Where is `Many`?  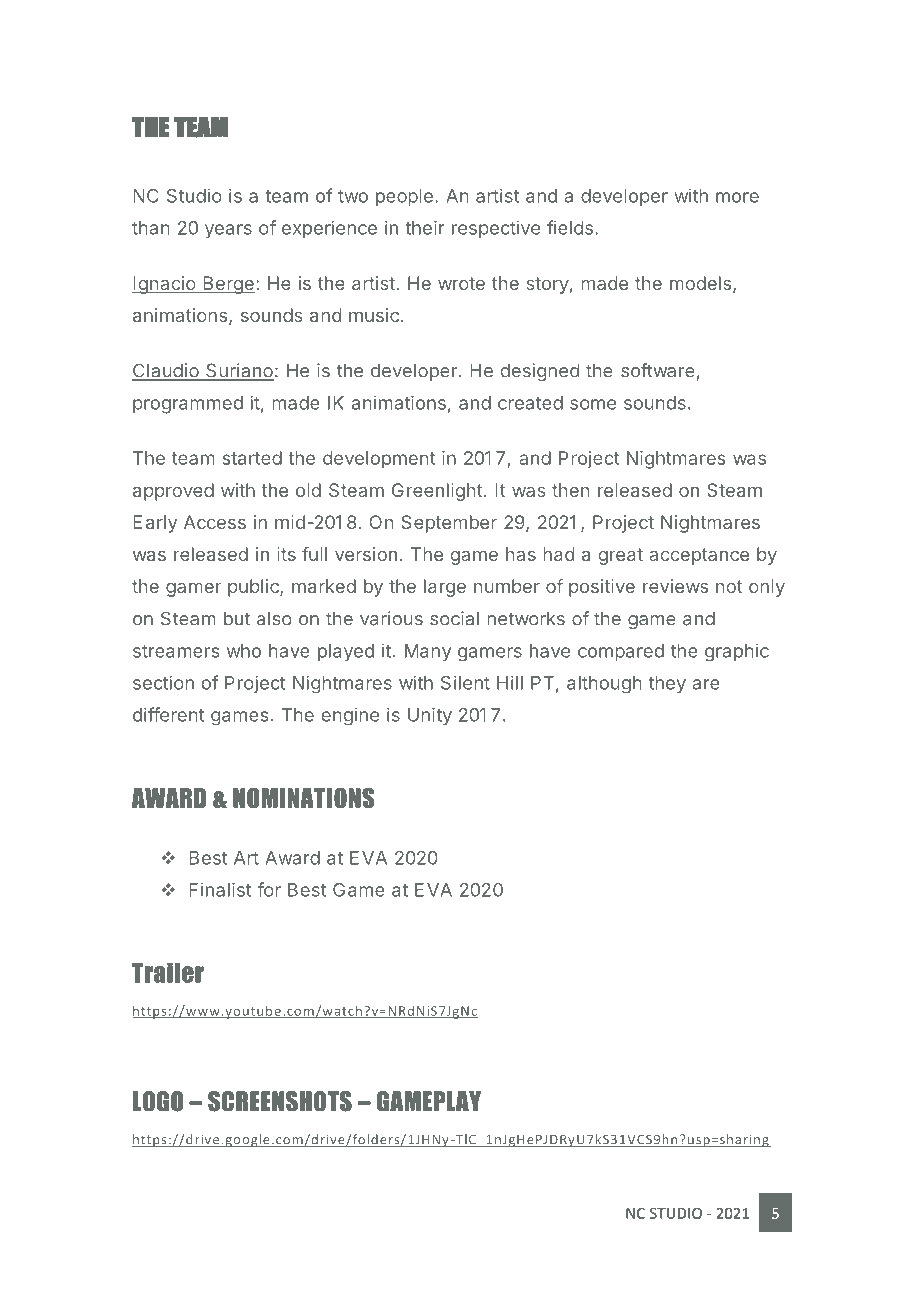 Many is located at coordinates (428, 652).
